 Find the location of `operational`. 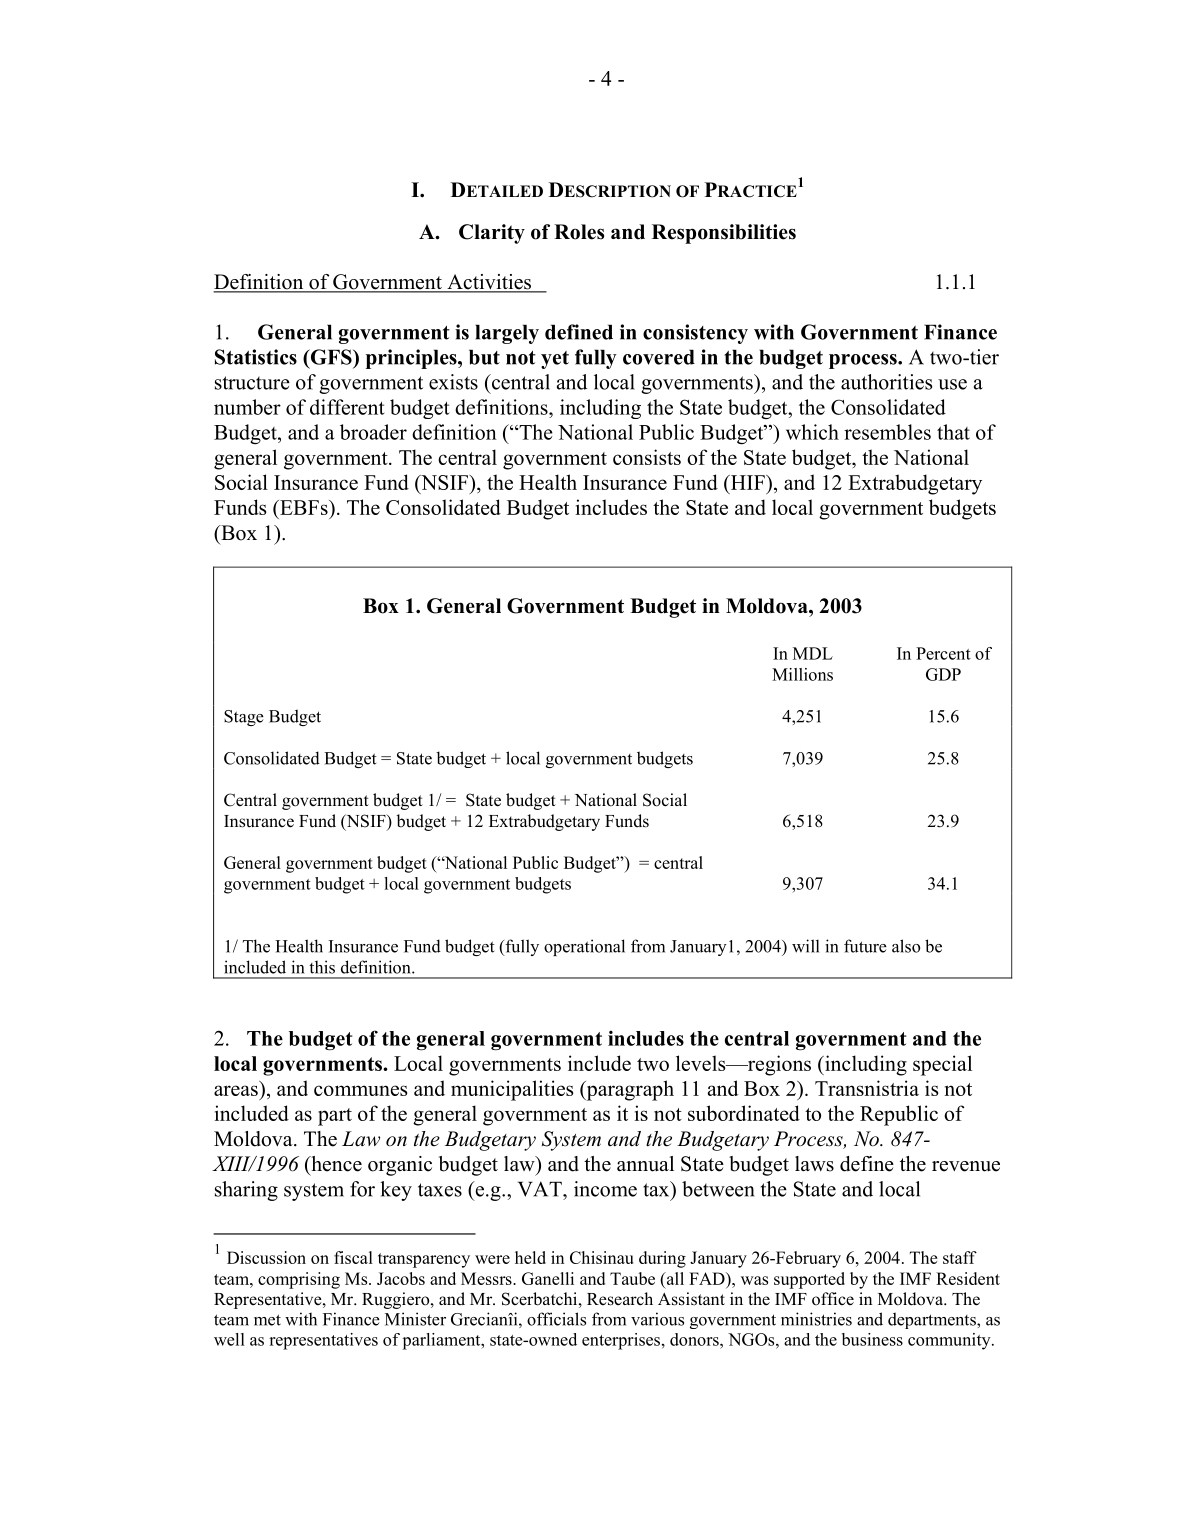

operational is located at coordinates (584, 947).
